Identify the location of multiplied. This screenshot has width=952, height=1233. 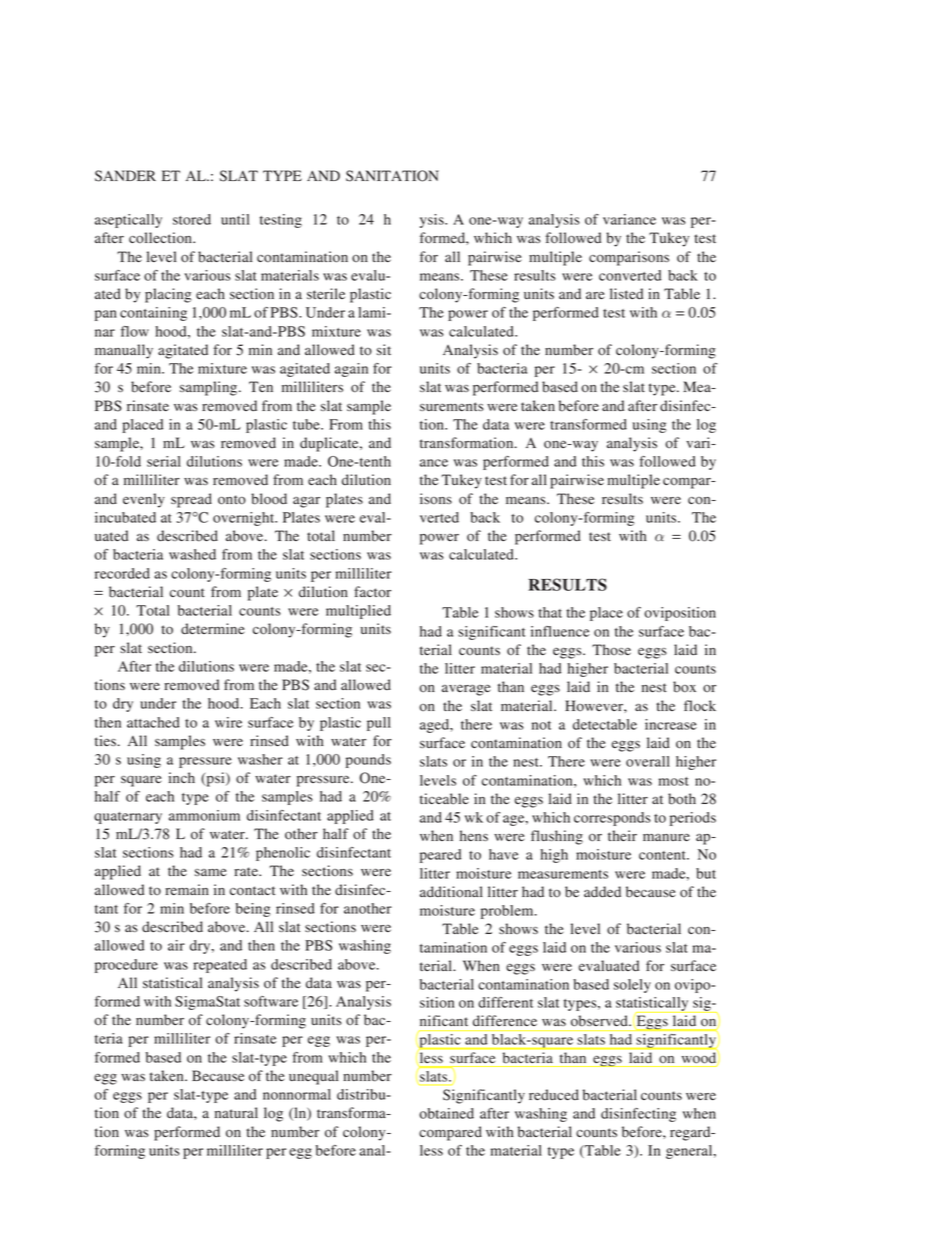
(358, 612).
